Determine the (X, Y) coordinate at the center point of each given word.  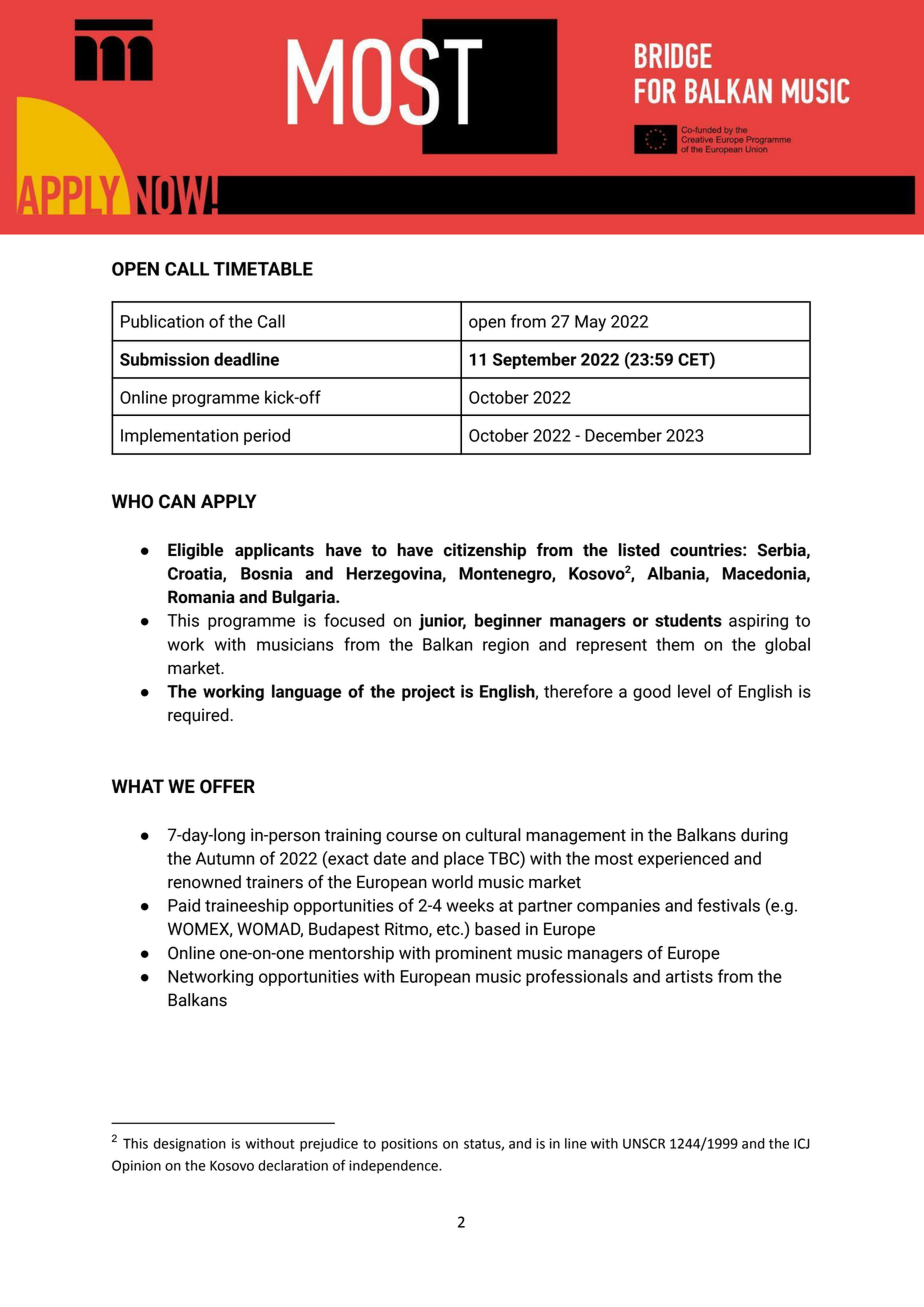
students (688, 620)
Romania (201, 597)
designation (190, 1145)
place (464, 859)
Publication (162, 321)
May (590, 323)
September (535, 360)
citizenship (485, 551)
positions (410, 1145)
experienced (683, 859)
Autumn (225, 858)
